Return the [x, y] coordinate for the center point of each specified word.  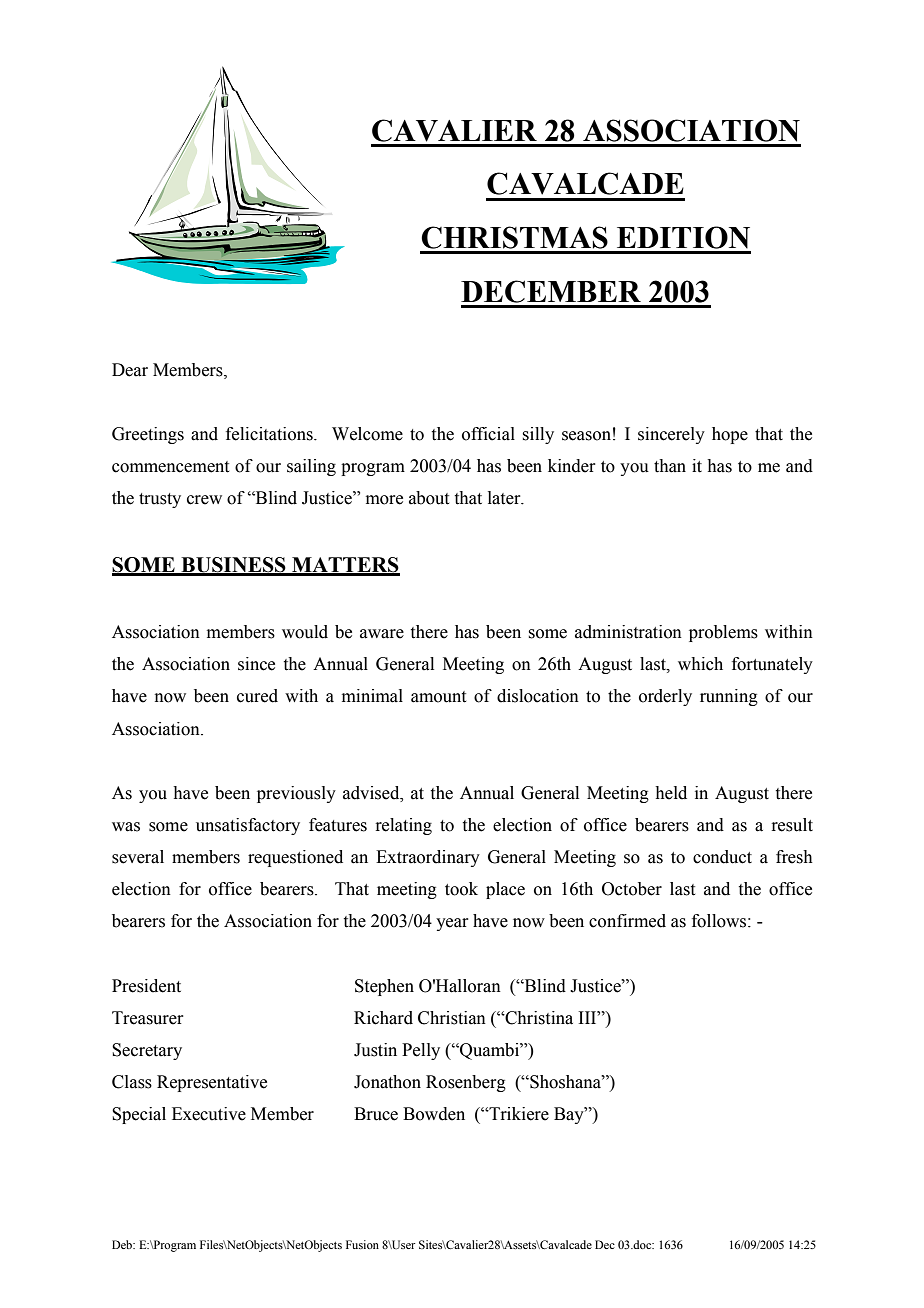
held [671, 793]
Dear [130, 370]
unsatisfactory [248, 826]
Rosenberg [466, 1083]
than [670, 466]
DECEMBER [551, 291]
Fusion [362, 1244]
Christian [452, 1018]
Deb [123, 1244]
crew [204, 500]
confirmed [627, 921]
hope [730, 435]
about [429, 498]
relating [403, 826]
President [146, 986]
